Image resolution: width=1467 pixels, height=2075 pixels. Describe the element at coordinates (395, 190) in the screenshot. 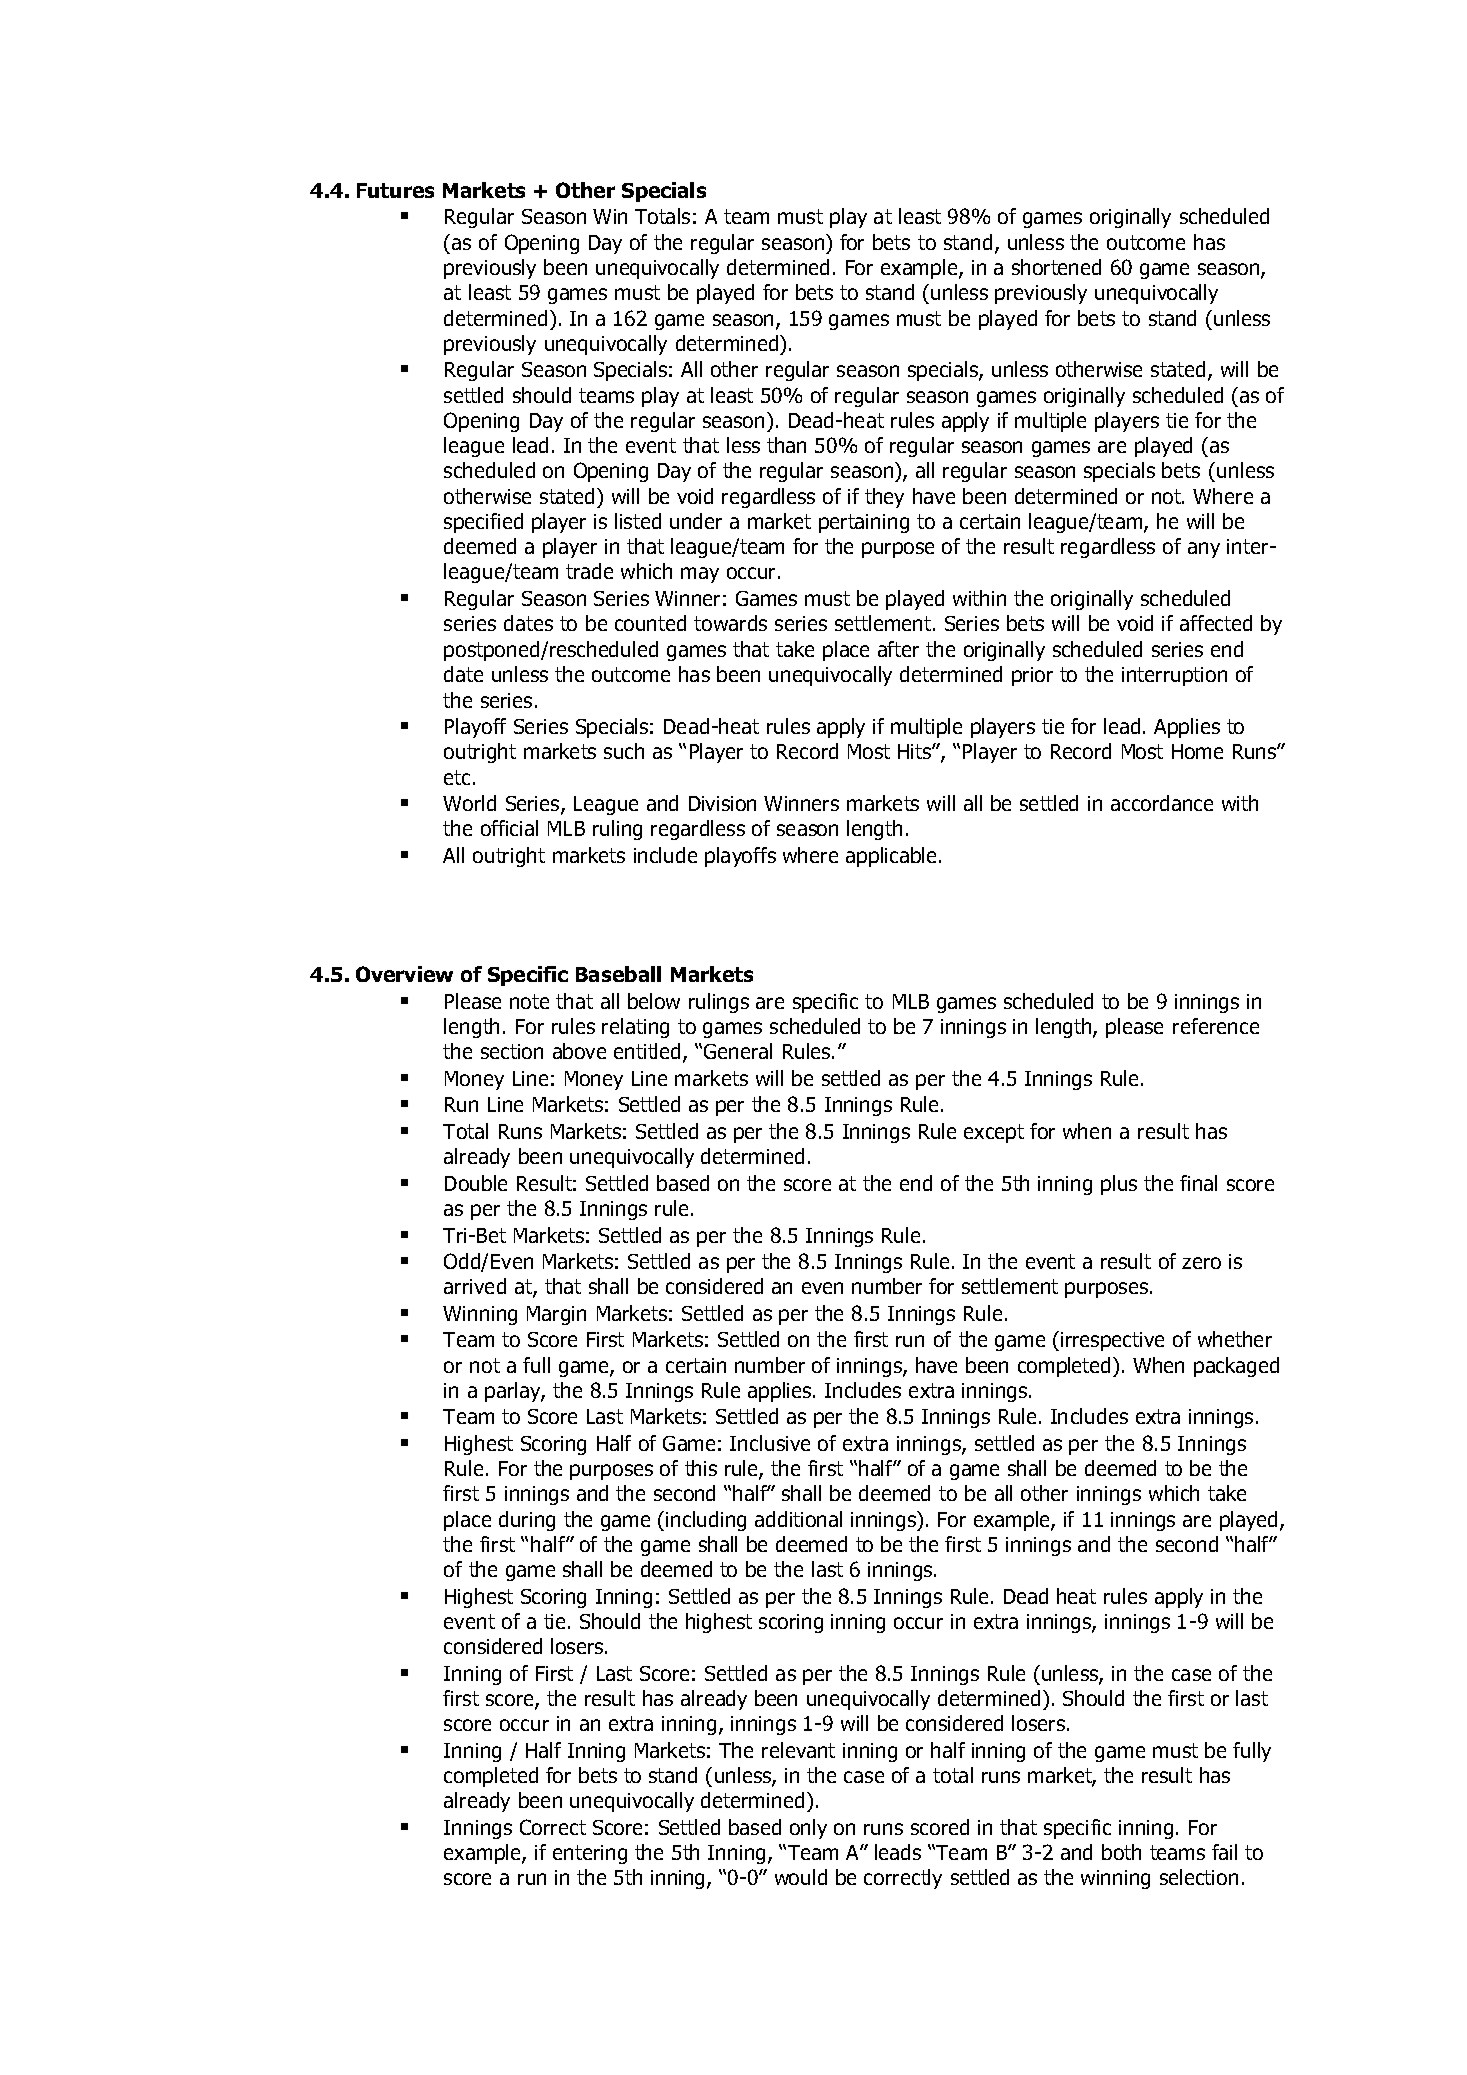

I see `Futures` at that location.
